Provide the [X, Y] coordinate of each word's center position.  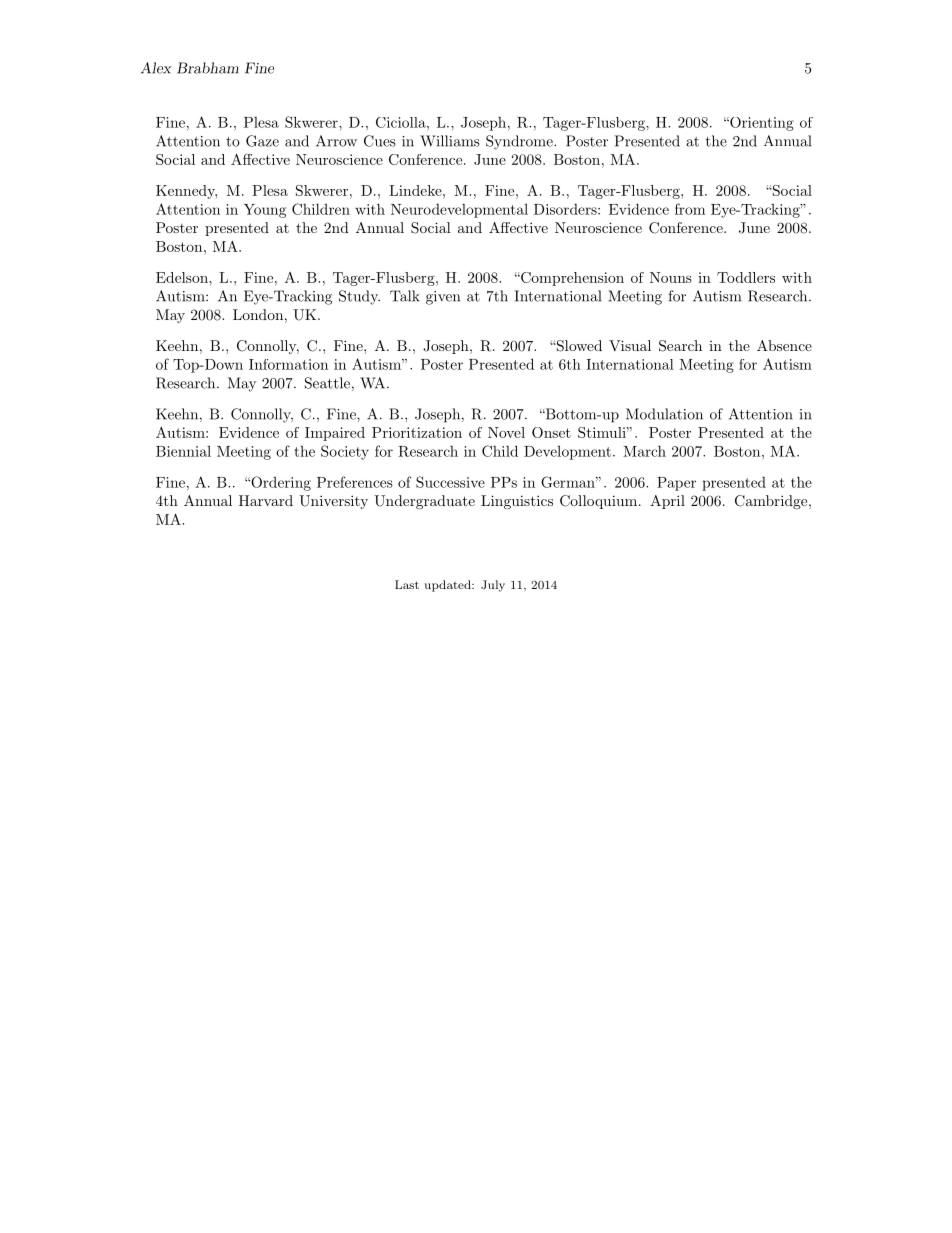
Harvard [266, 500]
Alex [156, 68]
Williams [450, 141]
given [443, 298]
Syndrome [520, 142]
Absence [784, 345]
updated [449, 586]
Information [288, 364]
